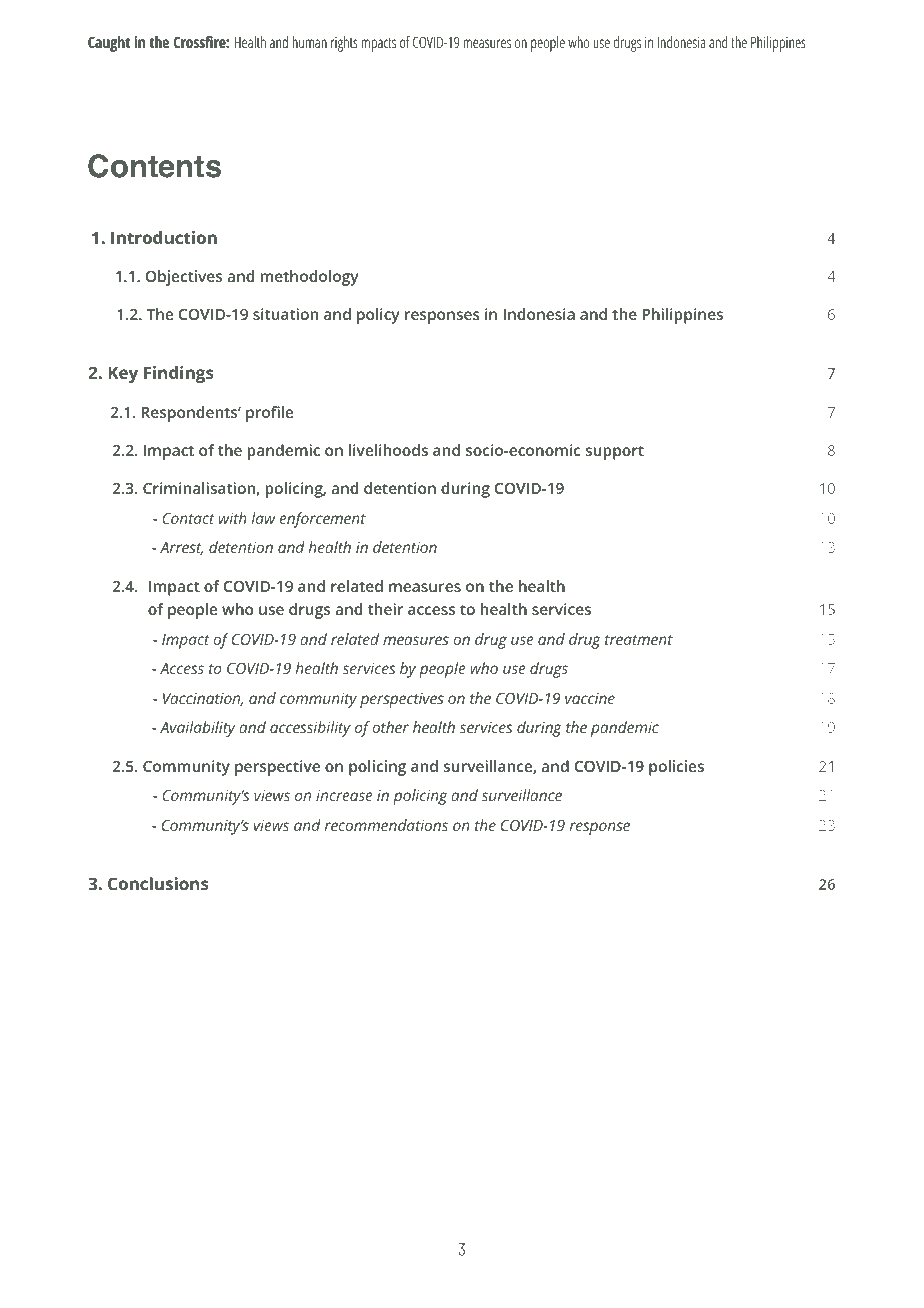  I want to click on policy, so click(378, 316).
